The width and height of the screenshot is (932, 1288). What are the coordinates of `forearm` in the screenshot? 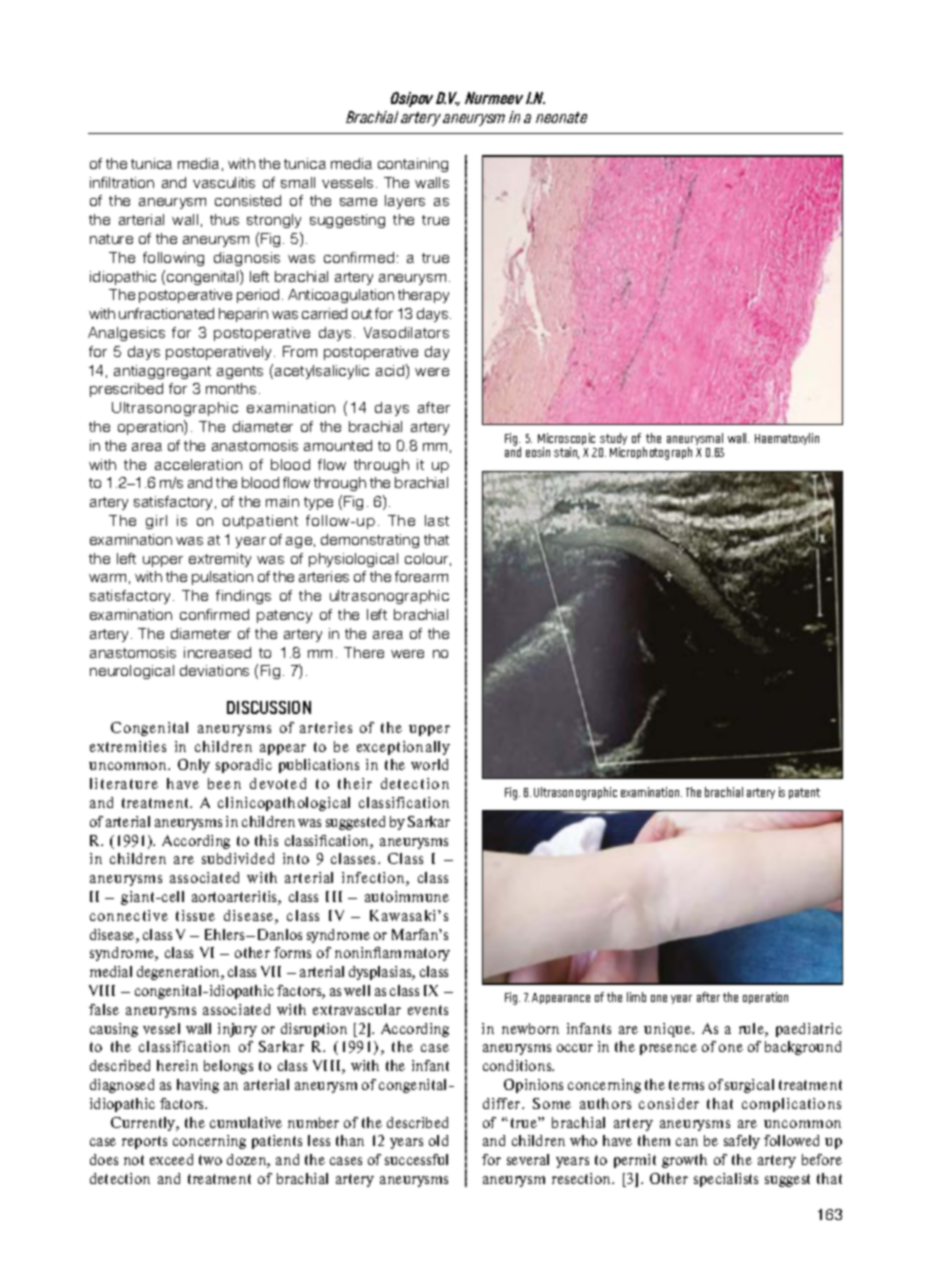 It's located at (421, 576).
